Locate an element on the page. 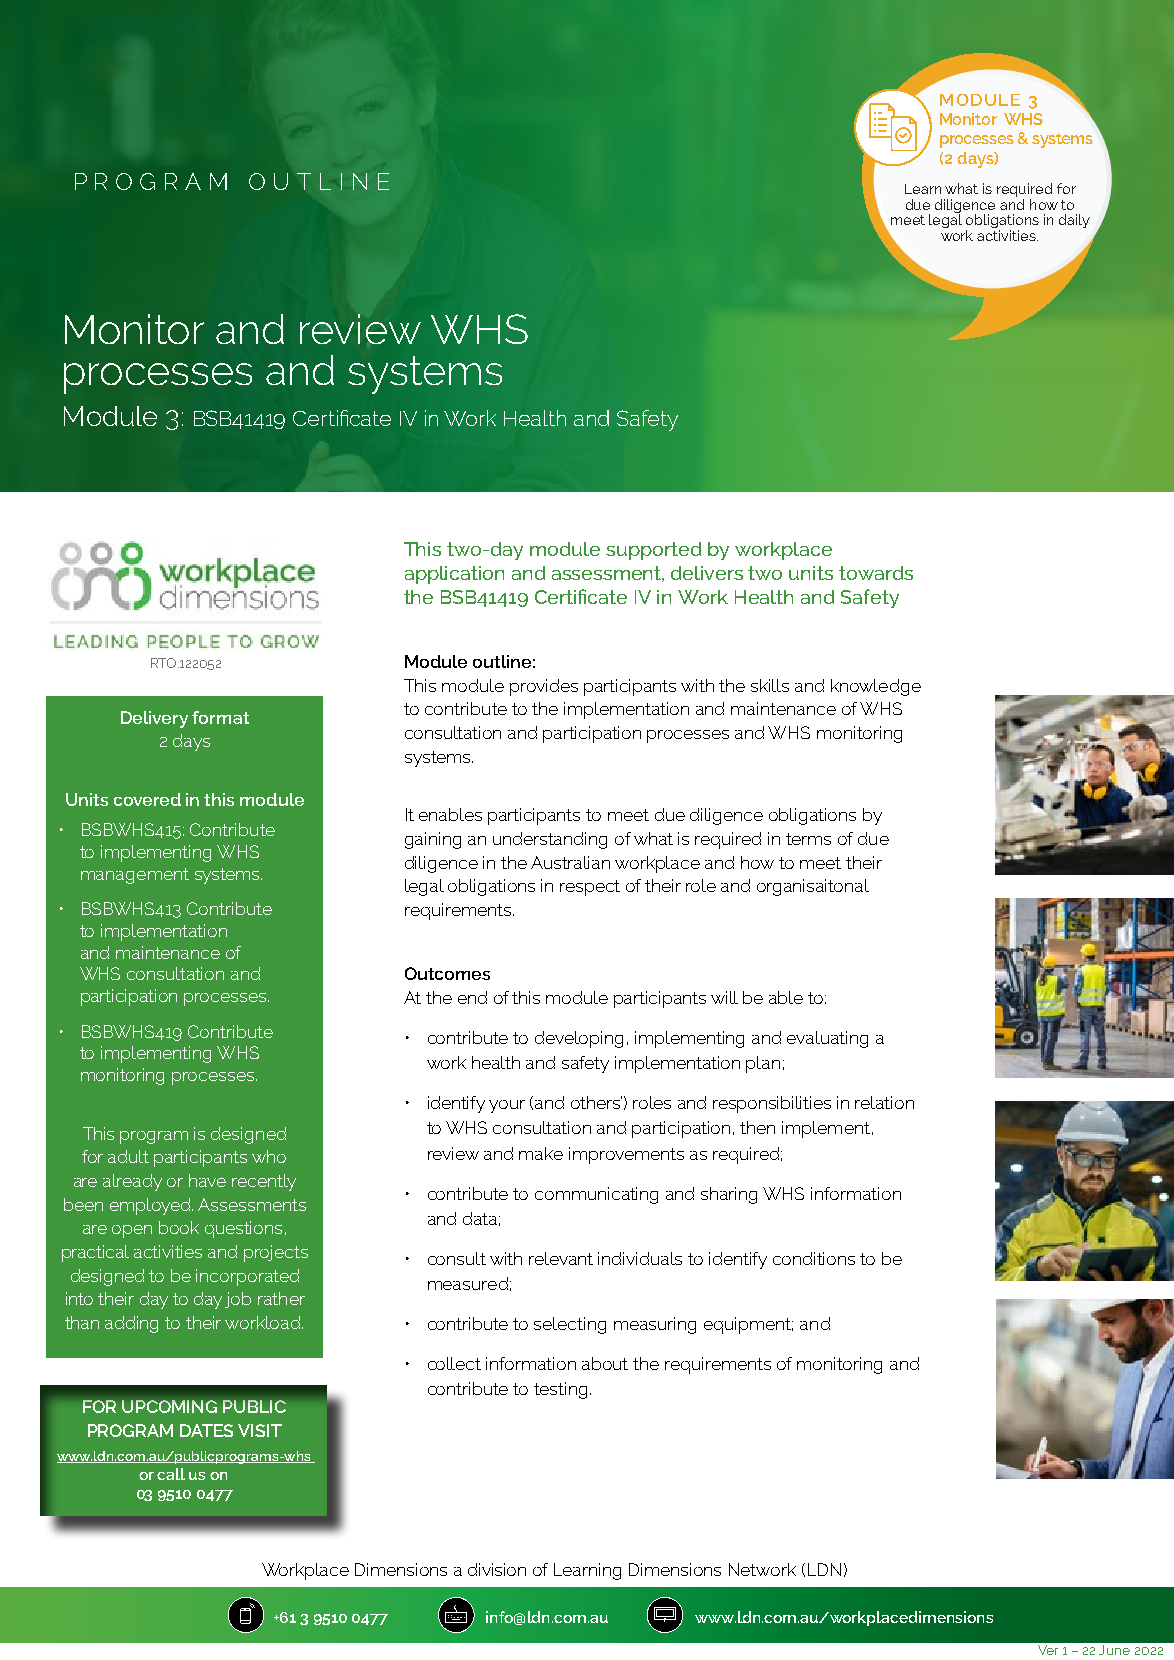 The width and height of the image is (1174, 1660). daily is located at coordinates (1074, 221).
